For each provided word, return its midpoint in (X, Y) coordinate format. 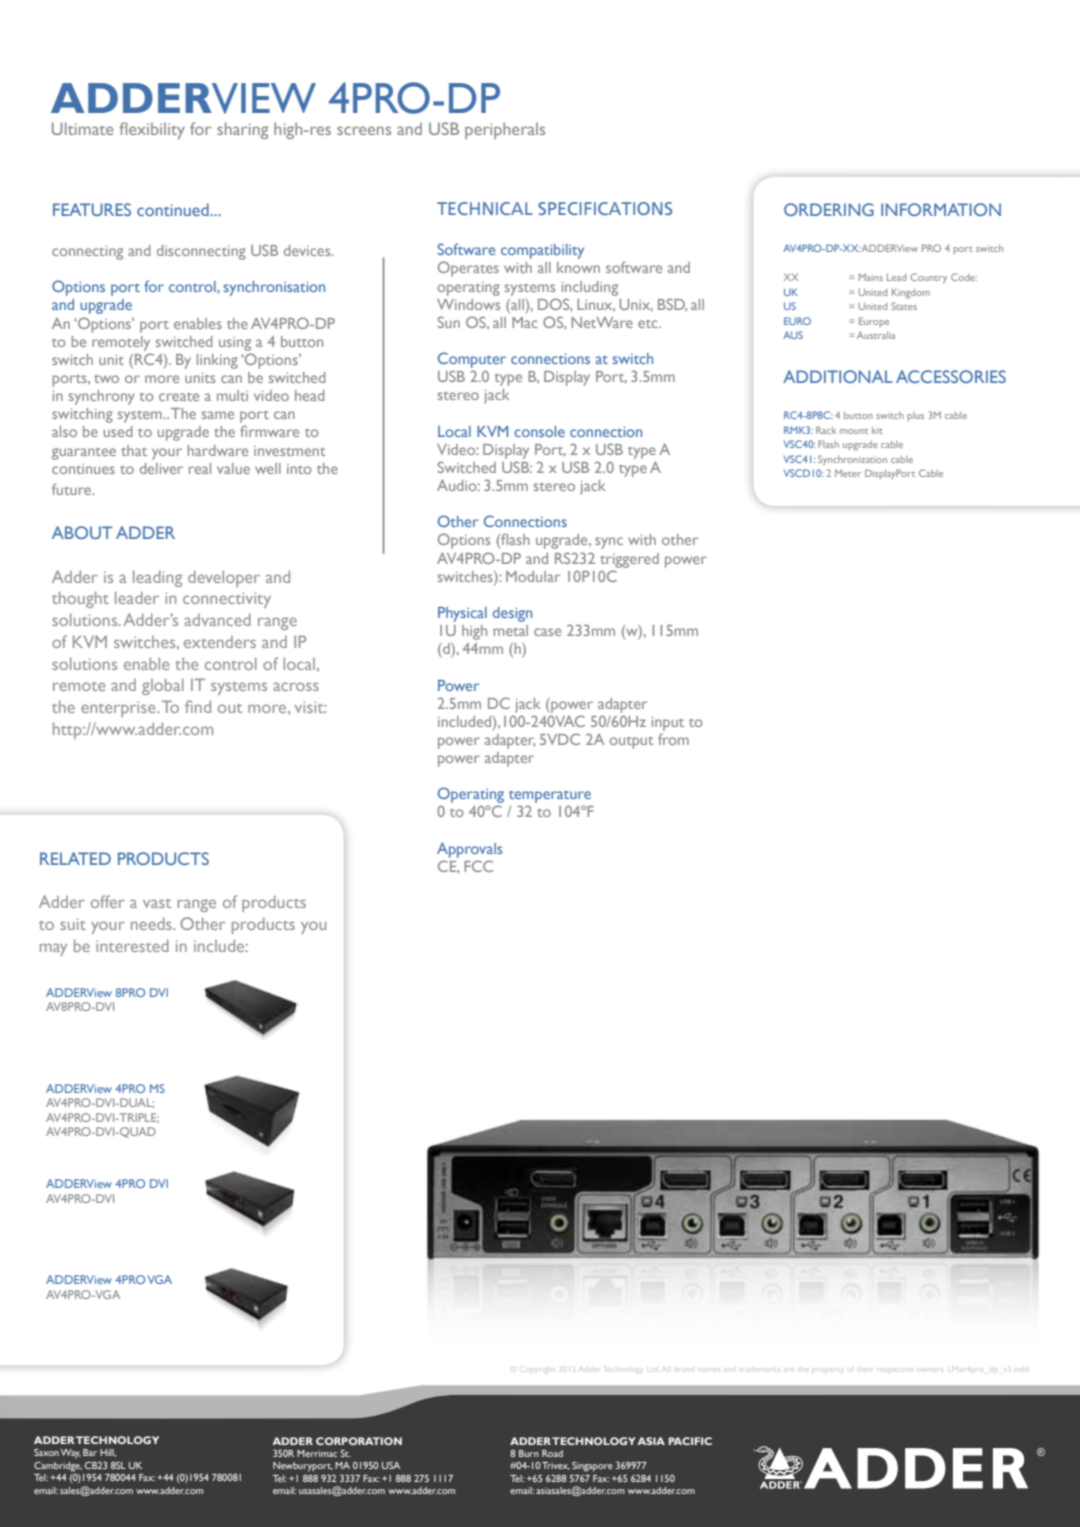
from (673, 739)
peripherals (505, 130)
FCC (478, 866)
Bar (90, 1452)
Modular (533, 576)
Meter (848, 473)
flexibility (152, 130)
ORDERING (829, 209)
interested (132, 945)
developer (224, 578)
